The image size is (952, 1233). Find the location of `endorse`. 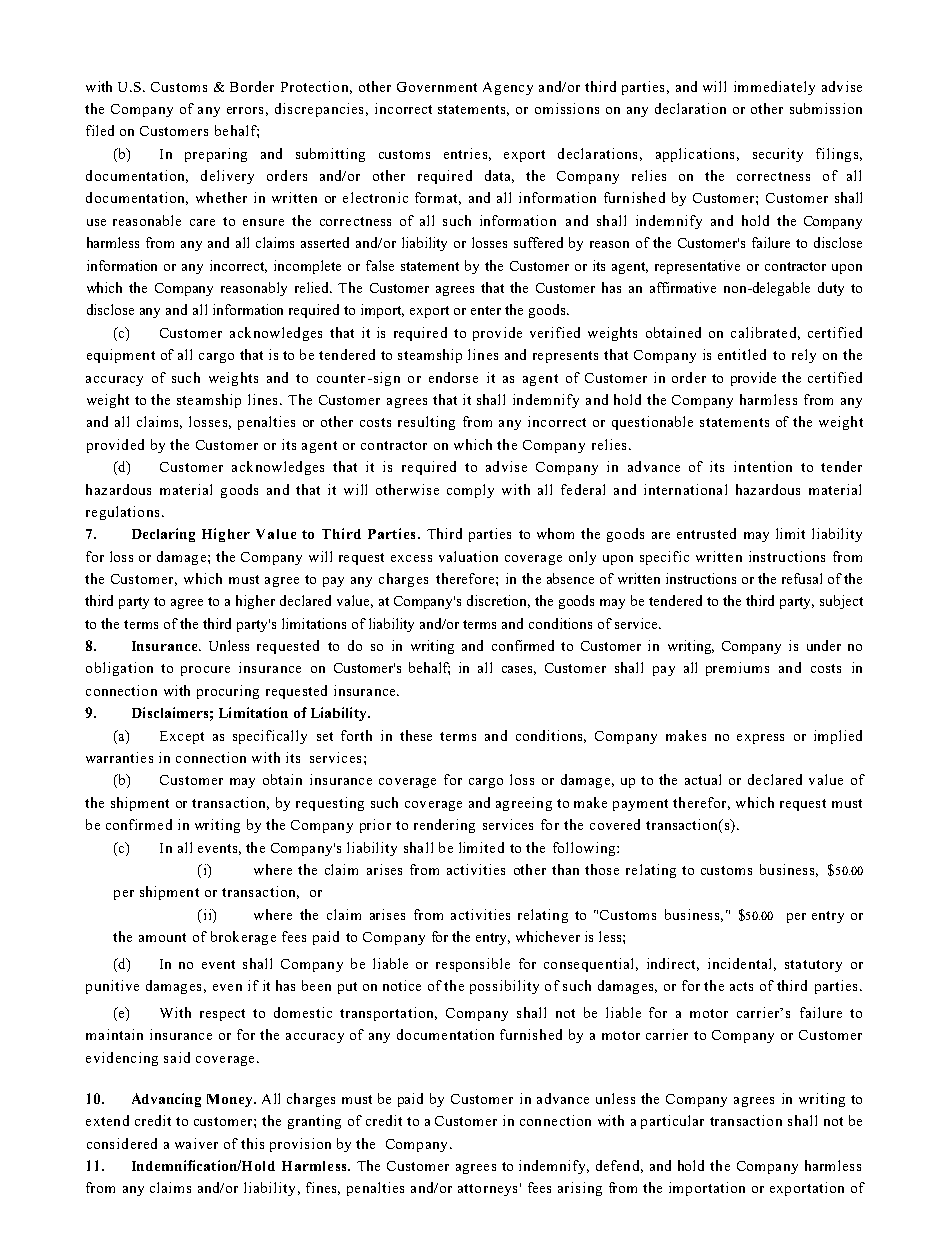

endorse is located at coordinates (453, 377).
